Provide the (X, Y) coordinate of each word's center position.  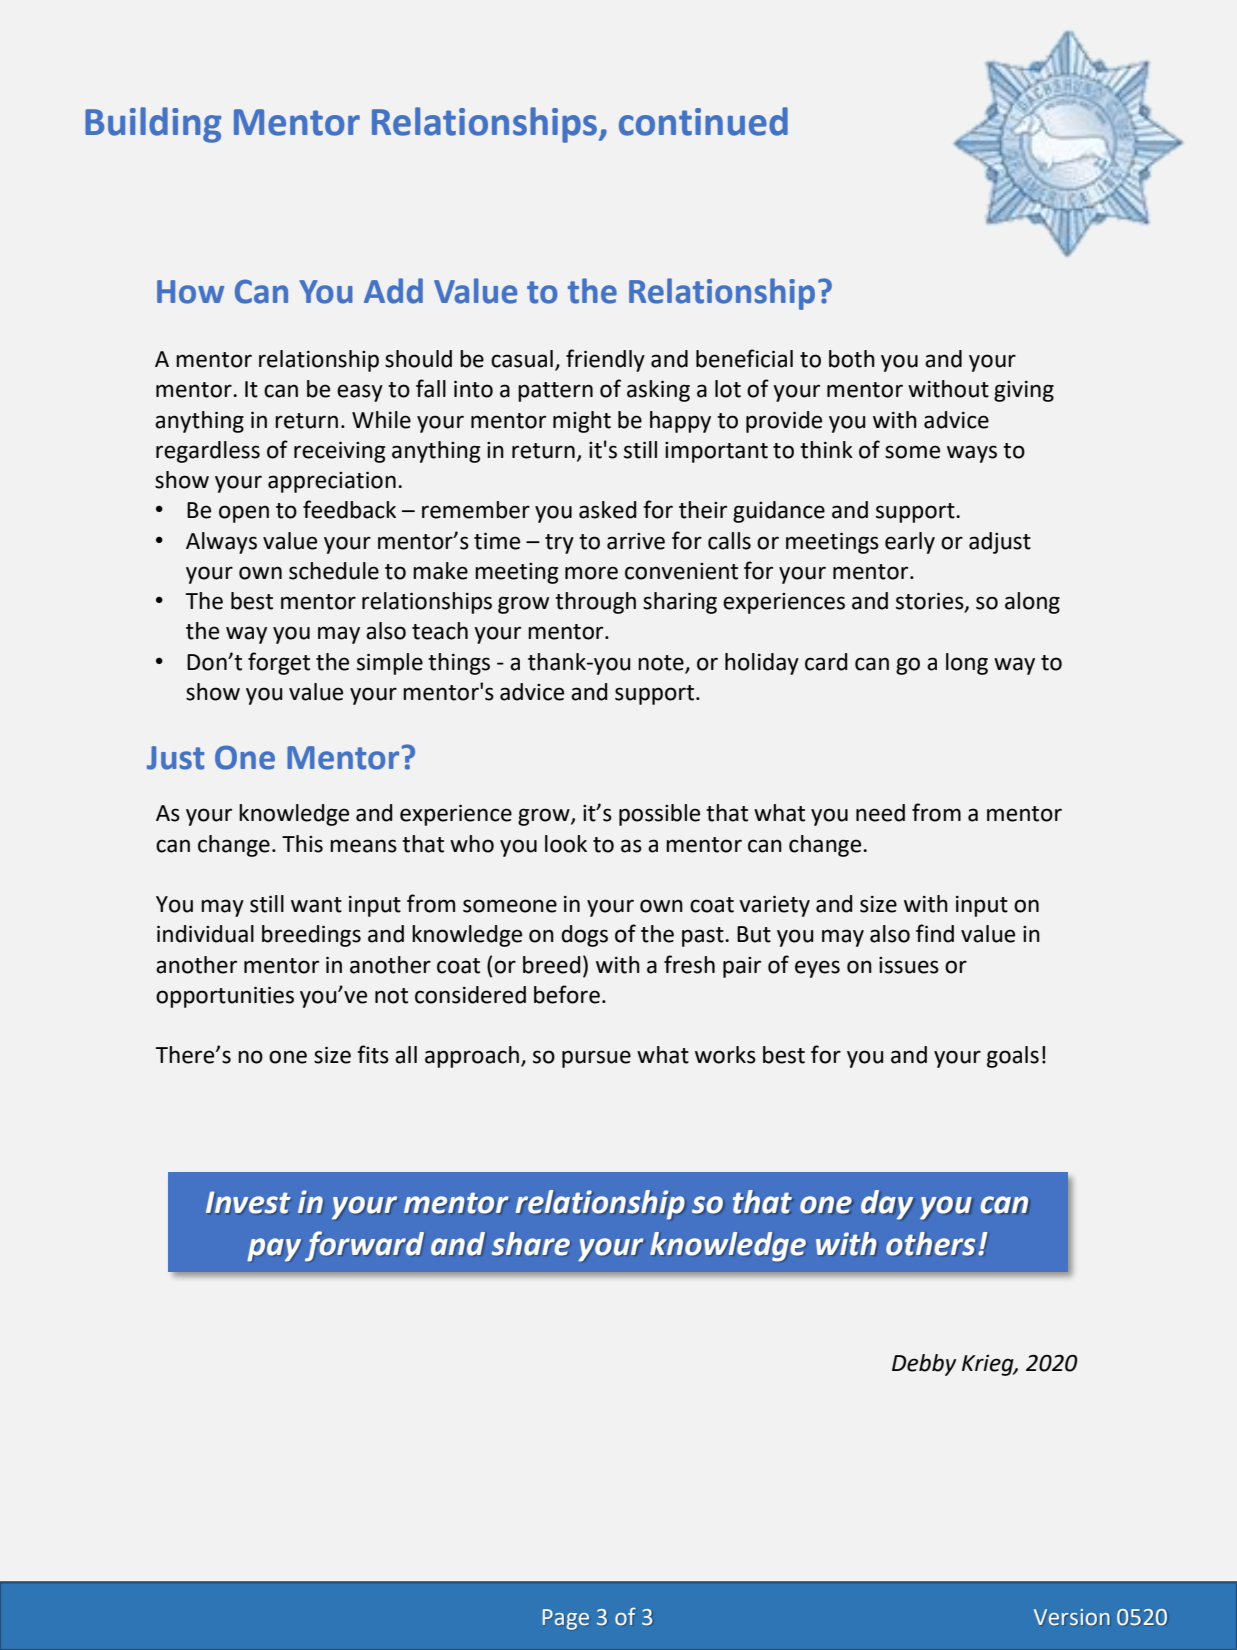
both (852, 359)
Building (153, 125)
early (910, 543)
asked (607, 510)
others (930, 1244)
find (935, 933)
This (302, 844)
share (531, 1244)
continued (703, 121)
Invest (248, 1202)
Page (566, 1619)
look (566, 844)
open (244, 514)
